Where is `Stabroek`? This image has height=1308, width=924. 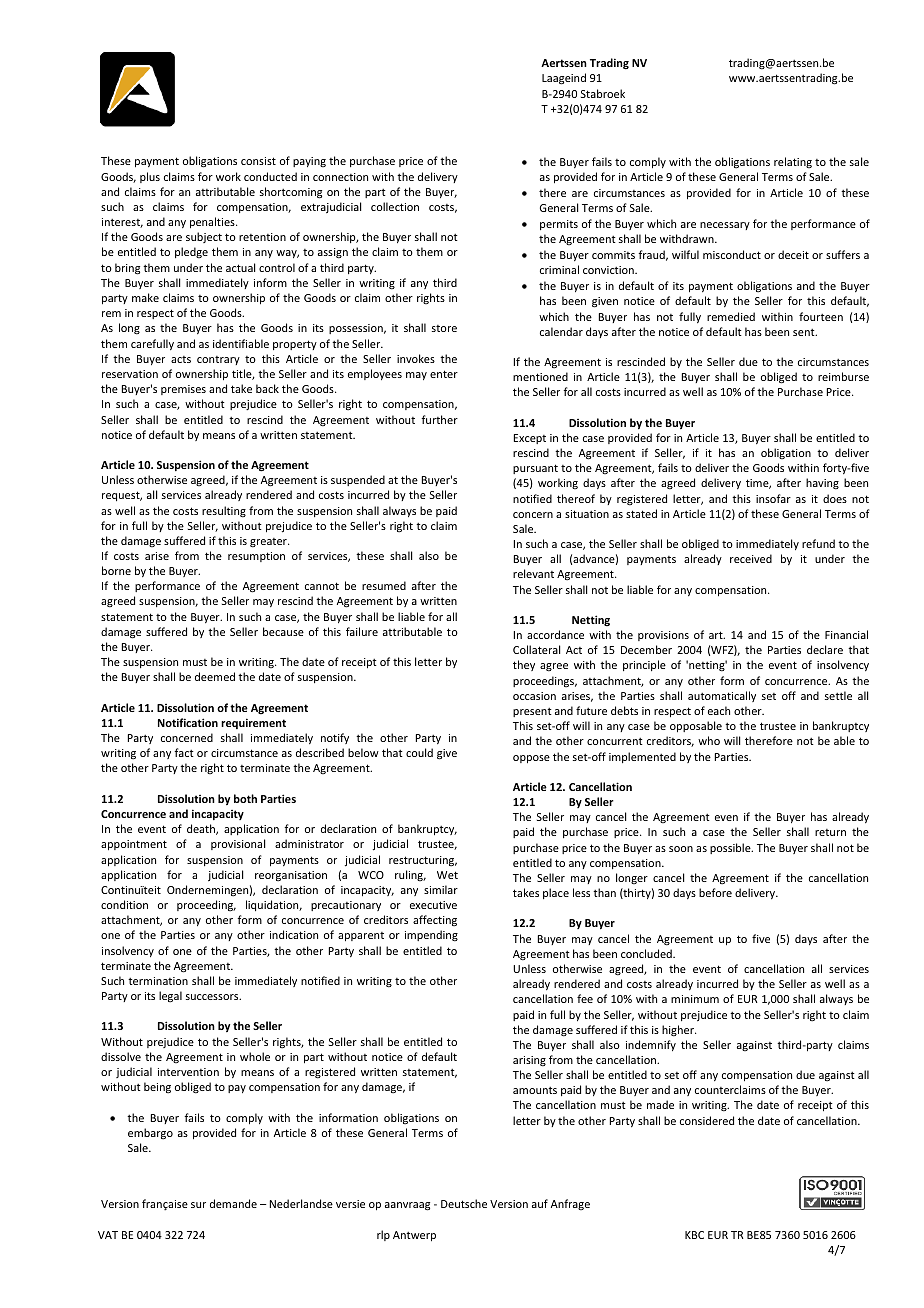
Stabroek is located at coordinates (603, 93).
